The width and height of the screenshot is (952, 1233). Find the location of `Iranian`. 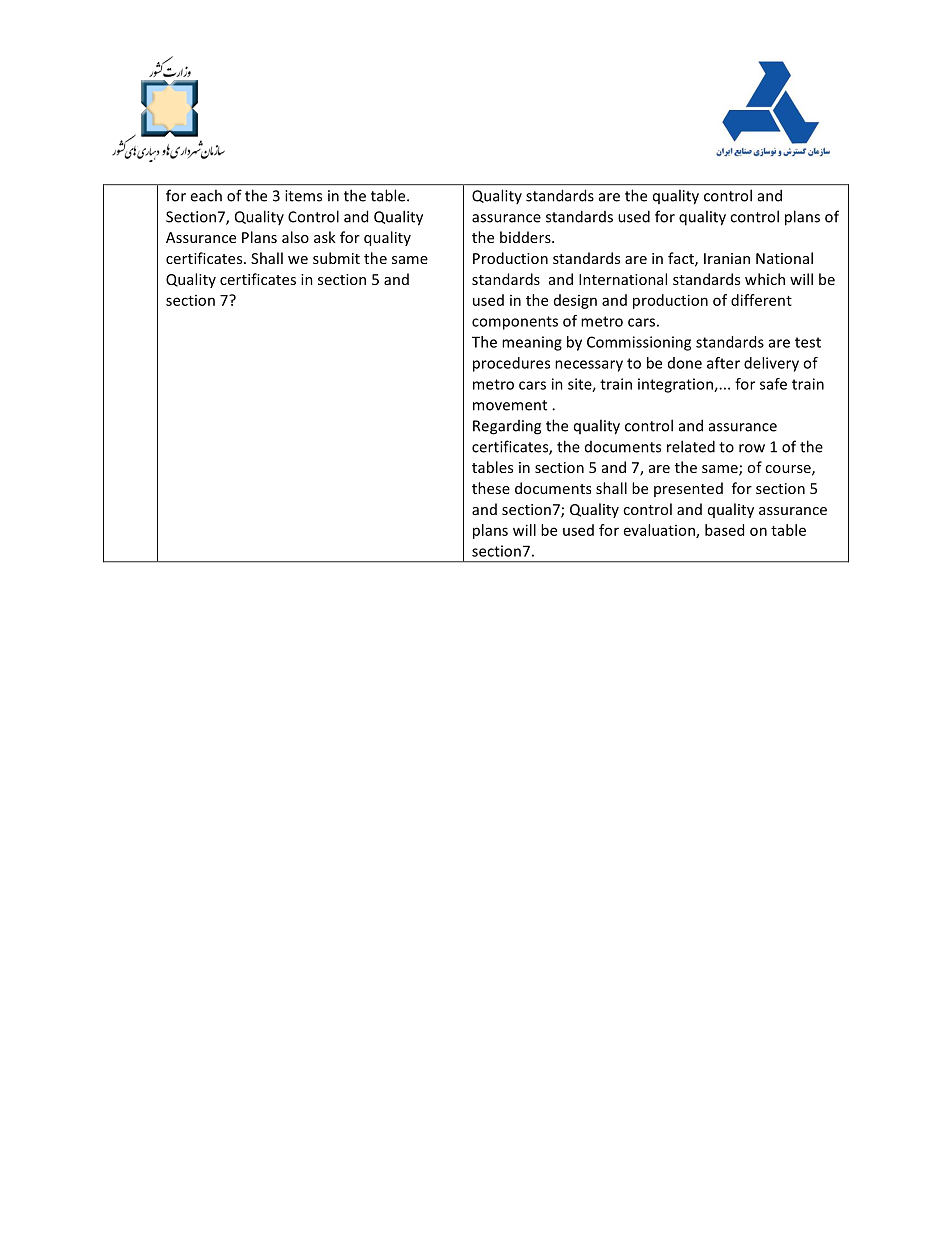

Iranian is located at coordinates (727, 258).
